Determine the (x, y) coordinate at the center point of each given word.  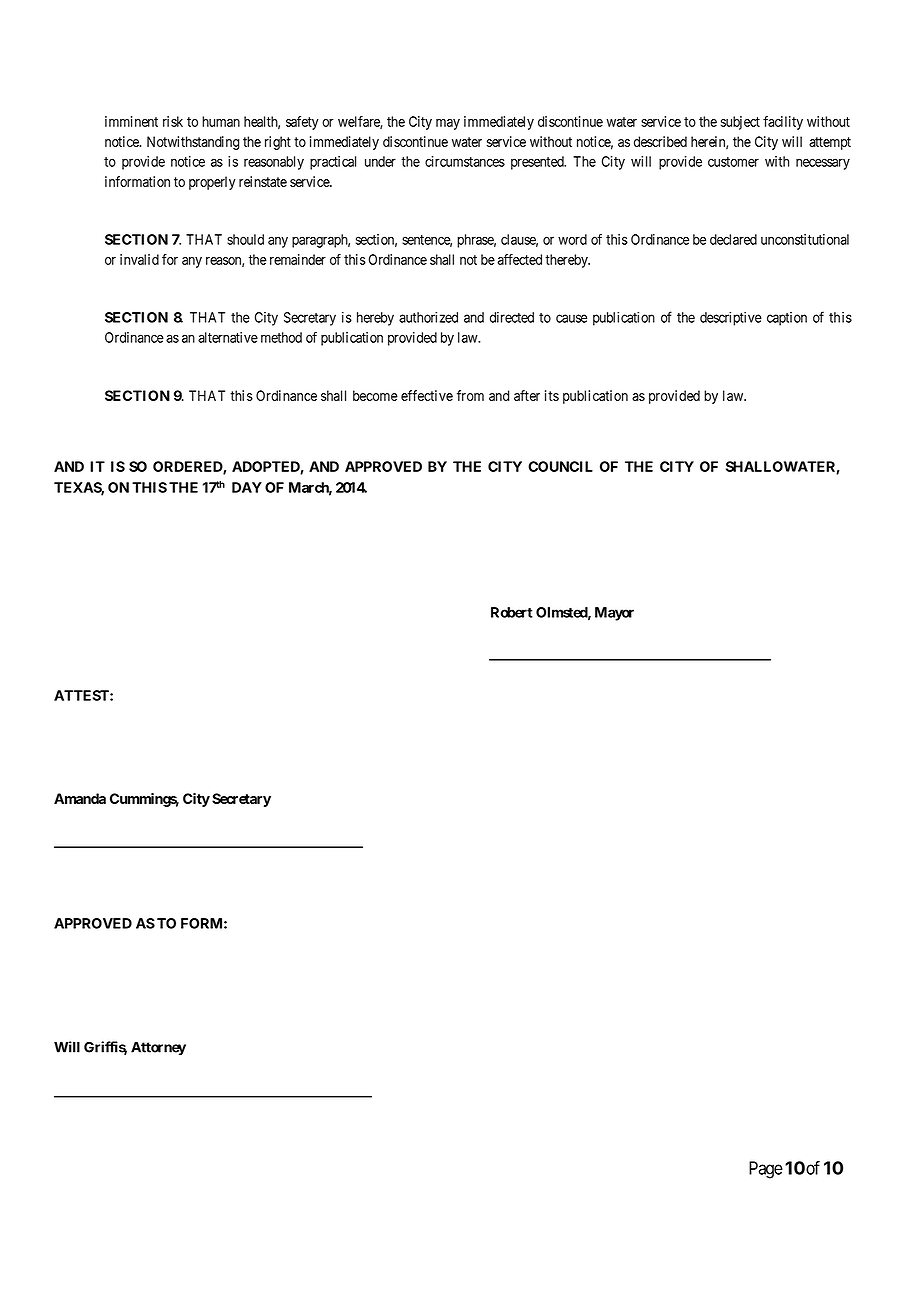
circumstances (465, 161)
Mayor (614, 614)
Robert (512, 612)
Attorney (158, 1048)
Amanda (80, 798)
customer (733, 162)
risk (173, 121)
